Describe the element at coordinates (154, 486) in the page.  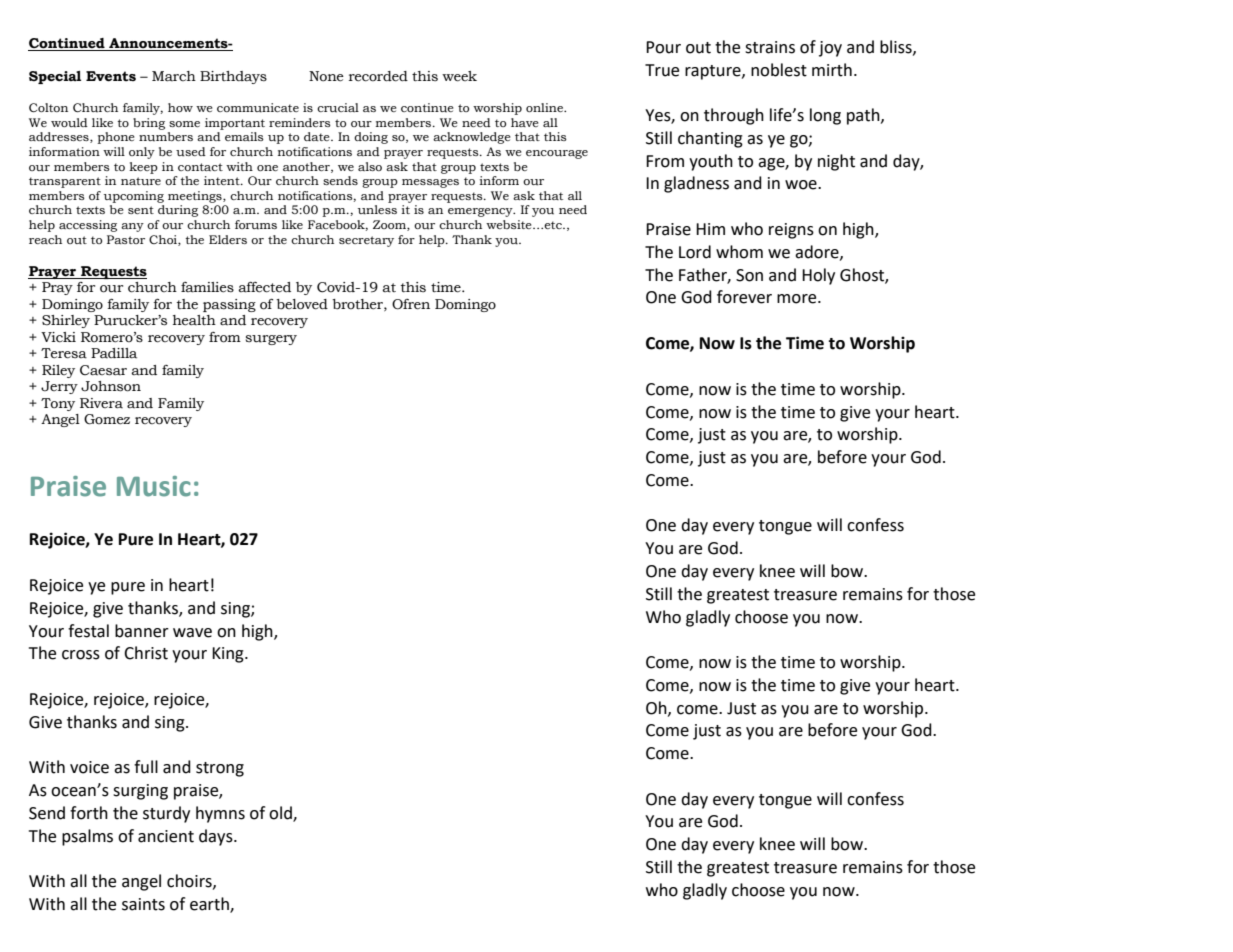
I see `Music` at that location.
